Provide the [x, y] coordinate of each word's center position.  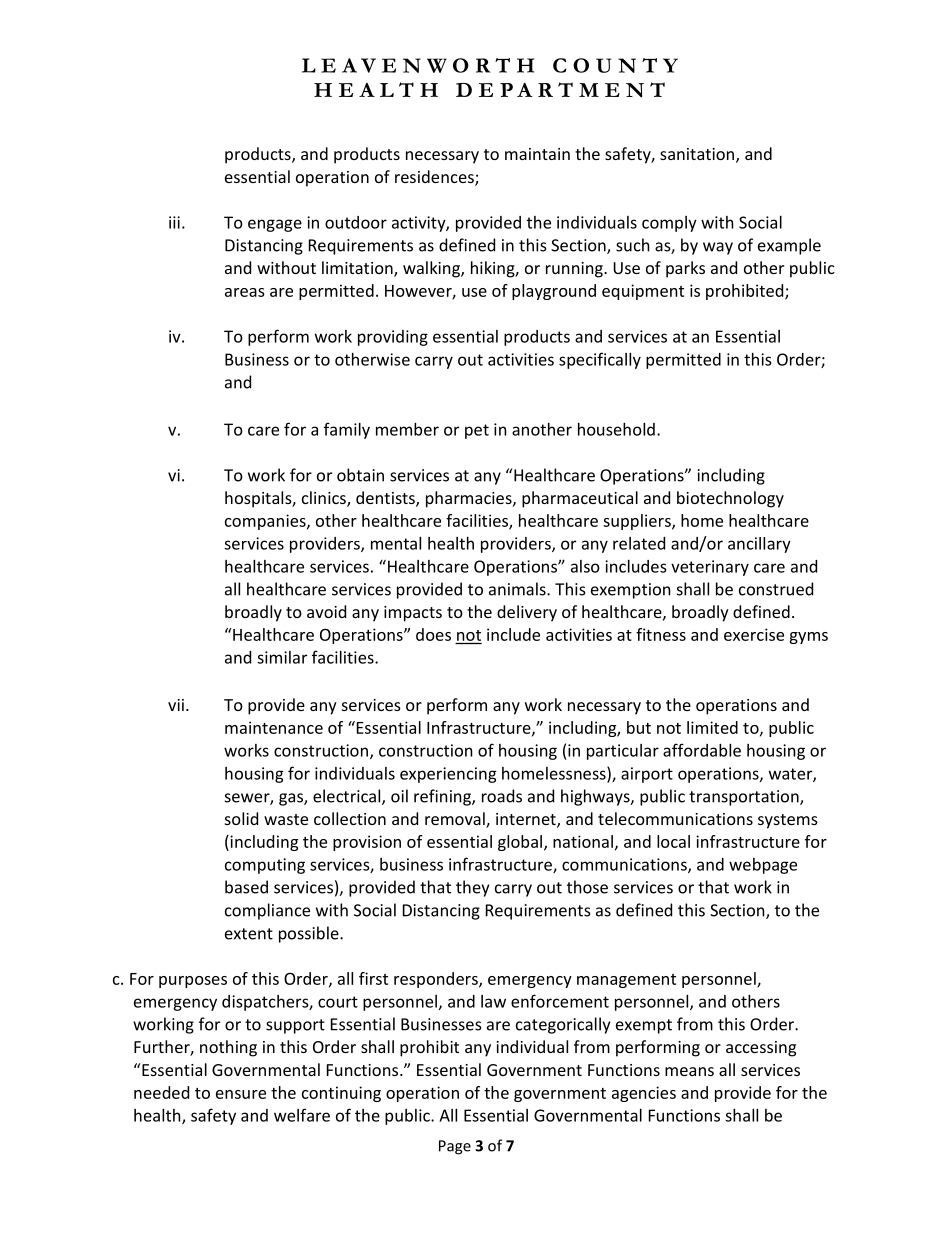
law [493, 1001]
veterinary [710, 568]
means [689, 1071]
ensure [241, 1094]
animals [518, 589]
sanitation [697, 154]
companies [266, 522]
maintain [537, 154]
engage [275, 225]
